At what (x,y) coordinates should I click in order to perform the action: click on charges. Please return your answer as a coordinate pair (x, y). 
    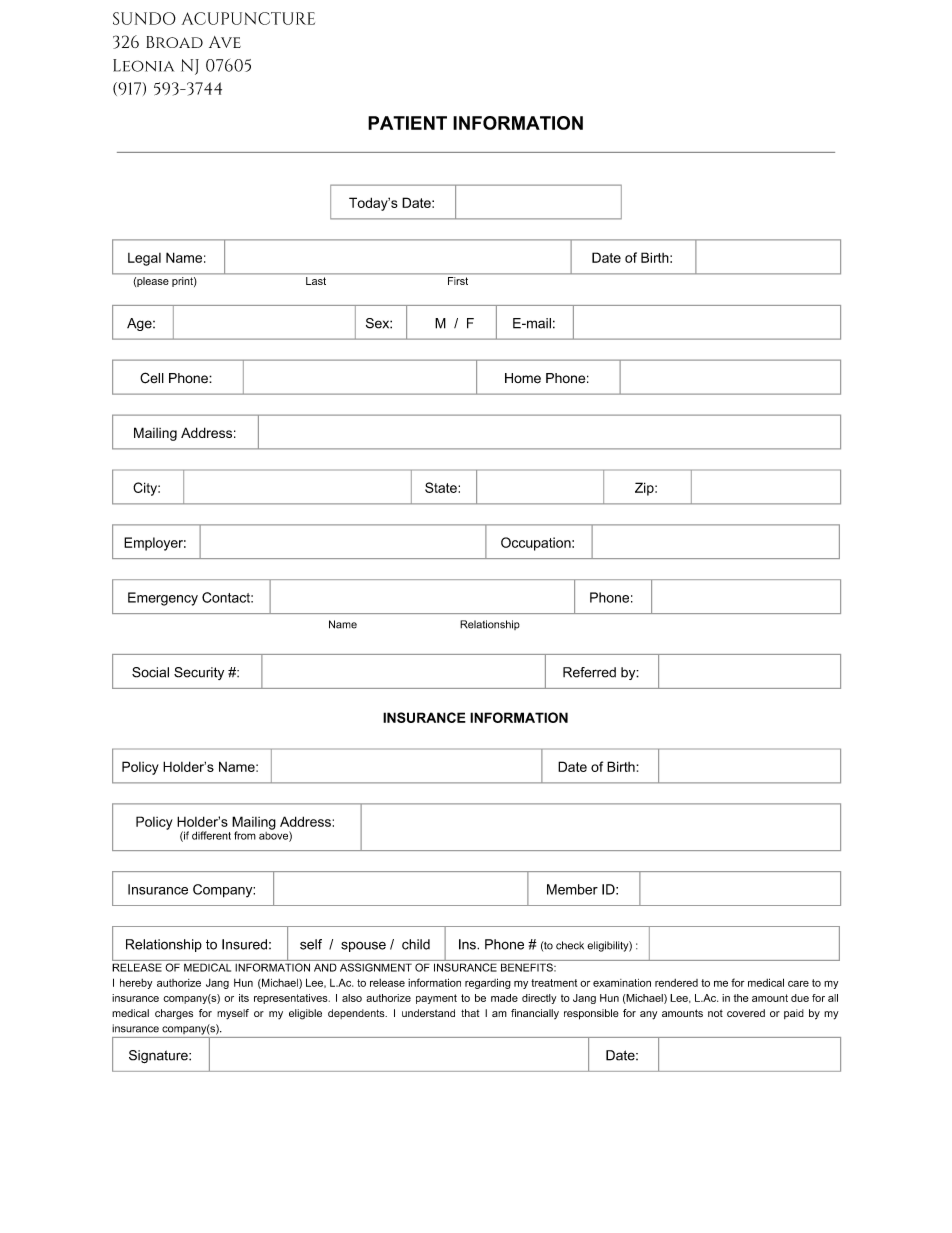
    Looking at the image, I should click on (174, 1014).
